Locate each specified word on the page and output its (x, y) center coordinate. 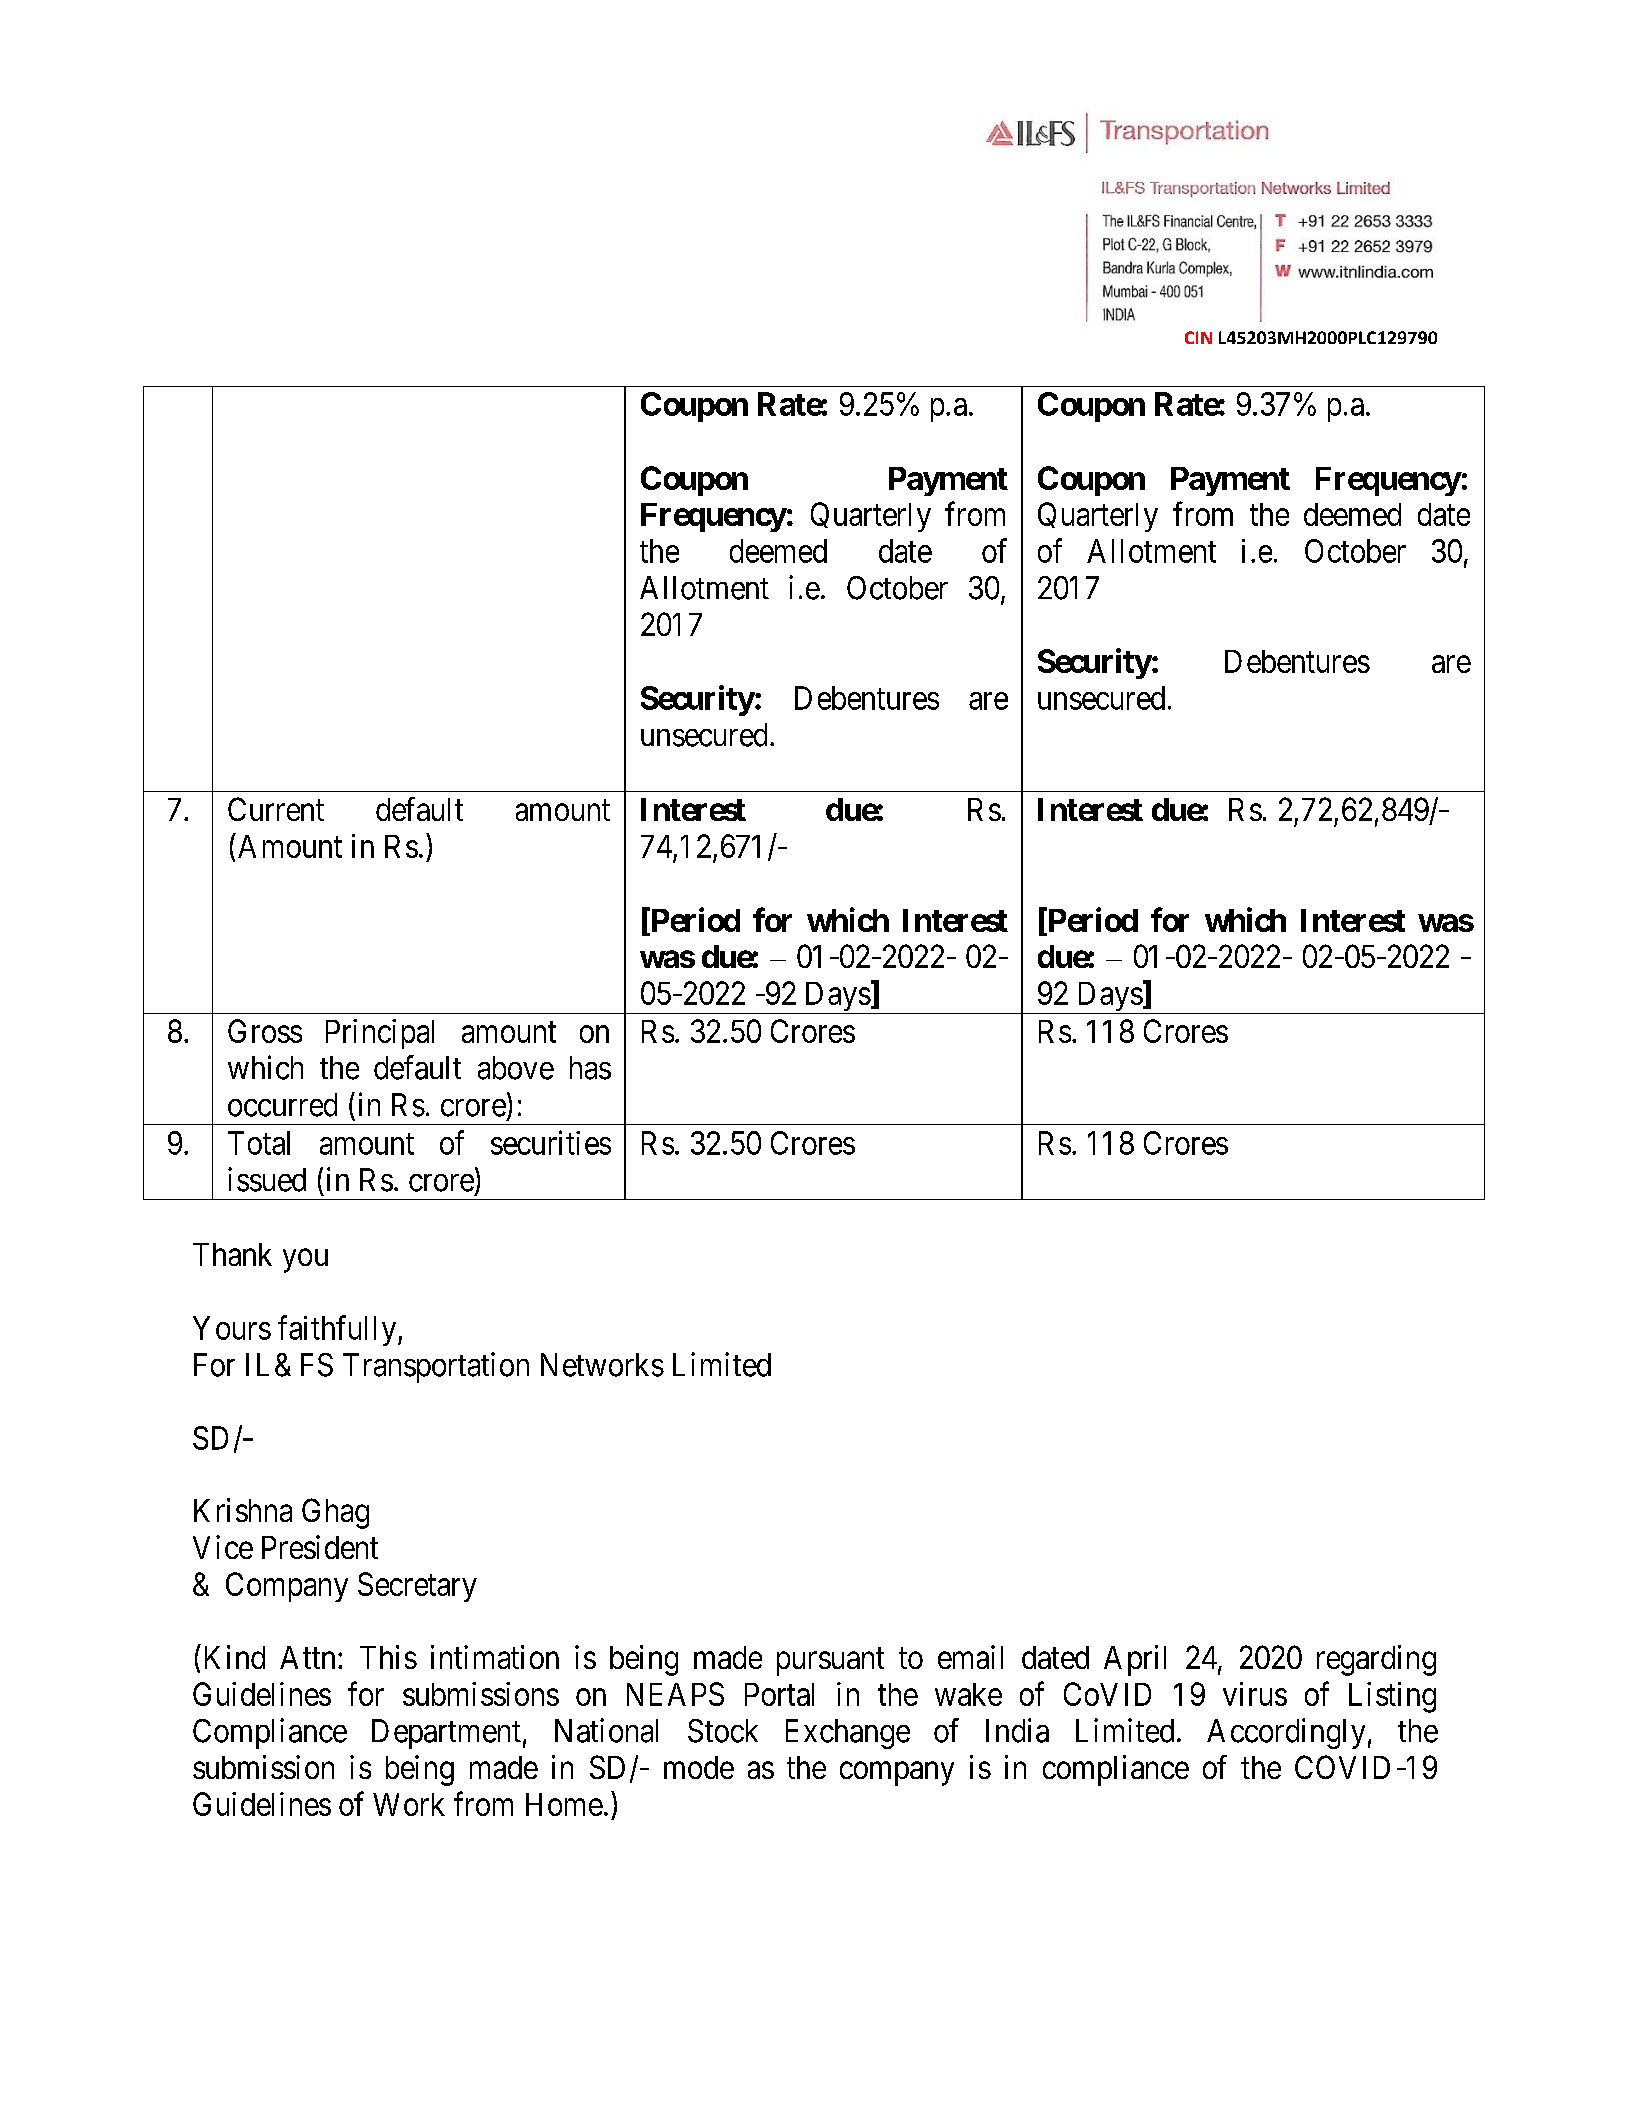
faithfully (338, 1330)
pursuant (830, 1662)
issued (267, 1179)
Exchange (848, 1734)
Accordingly (1286, 1733)
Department (446, 1734)
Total (259, 1143)
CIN (1198, 337)
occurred (282, 1105)
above (516, 1068)
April (1135, 1660)
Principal (380, 1034)
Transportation (436, 1367)
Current (276, 809)
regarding (1376, 1660)
